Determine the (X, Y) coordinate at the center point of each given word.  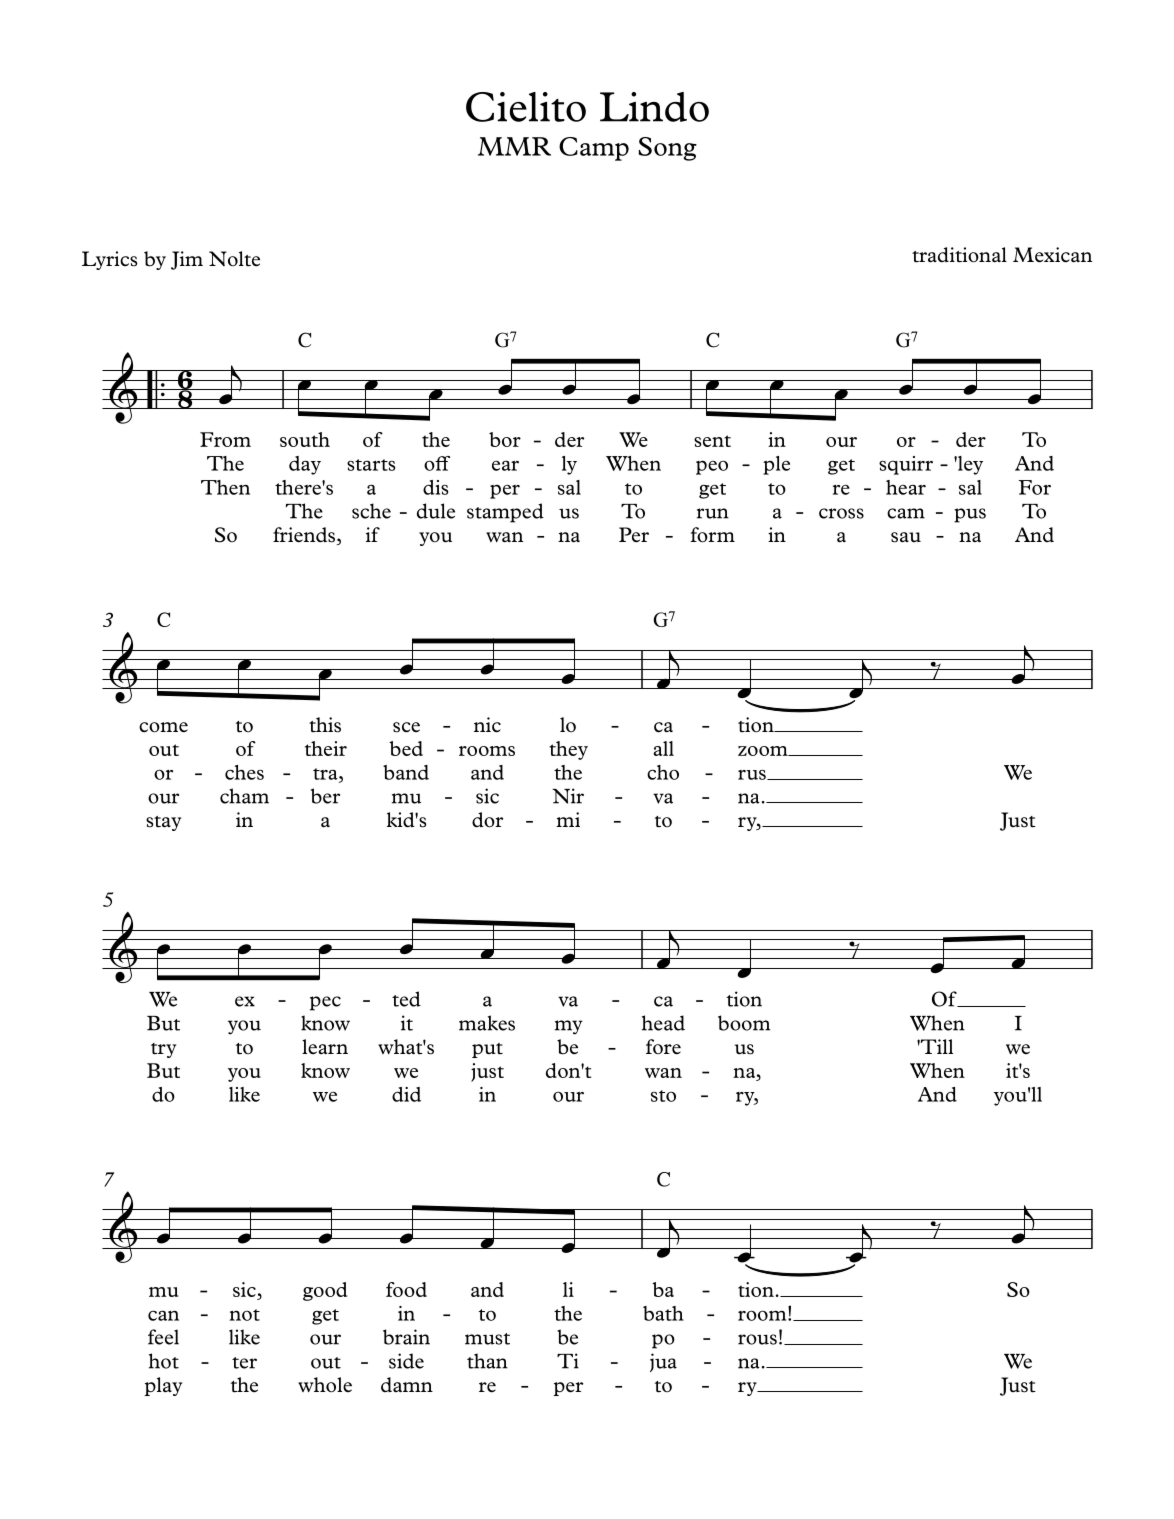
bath (663, 1313)
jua (663, 1362)
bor (505, 439)
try (163, 1050)
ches (244, 772)
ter (244, 1363)
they (568, 750)
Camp (594, 149)
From (225, 439)
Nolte (234, 259)
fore (663, 1047)
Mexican (1052, 255)
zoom (764, 751)
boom (744, 1023)
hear (906, 487)
